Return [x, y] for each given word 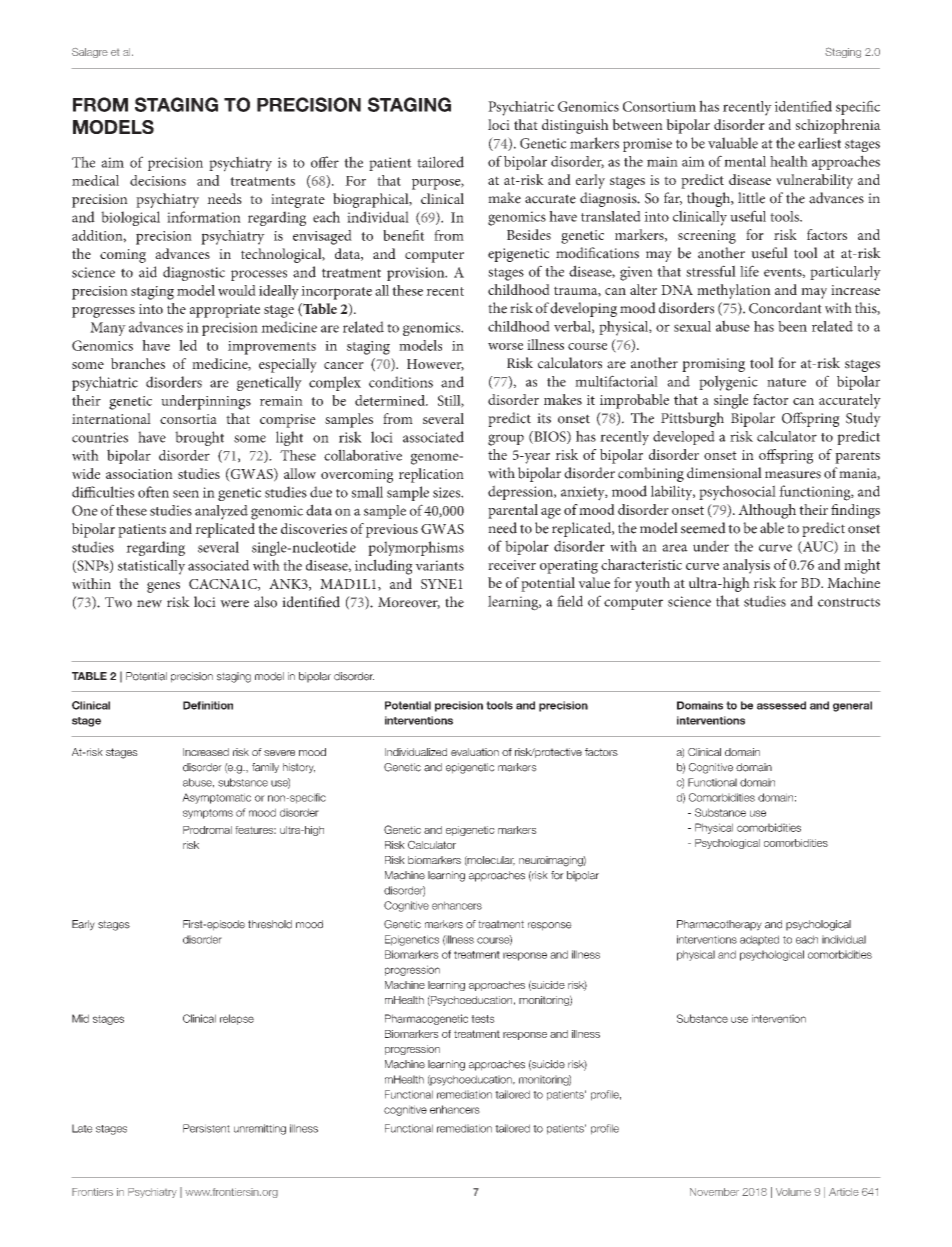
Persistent [206, 1128]
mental [745, 161]
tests [483, 1019]
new [149, 604]
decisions [158, 180]
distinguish [575, 126]
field [570, 601]
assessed [781, 705]
